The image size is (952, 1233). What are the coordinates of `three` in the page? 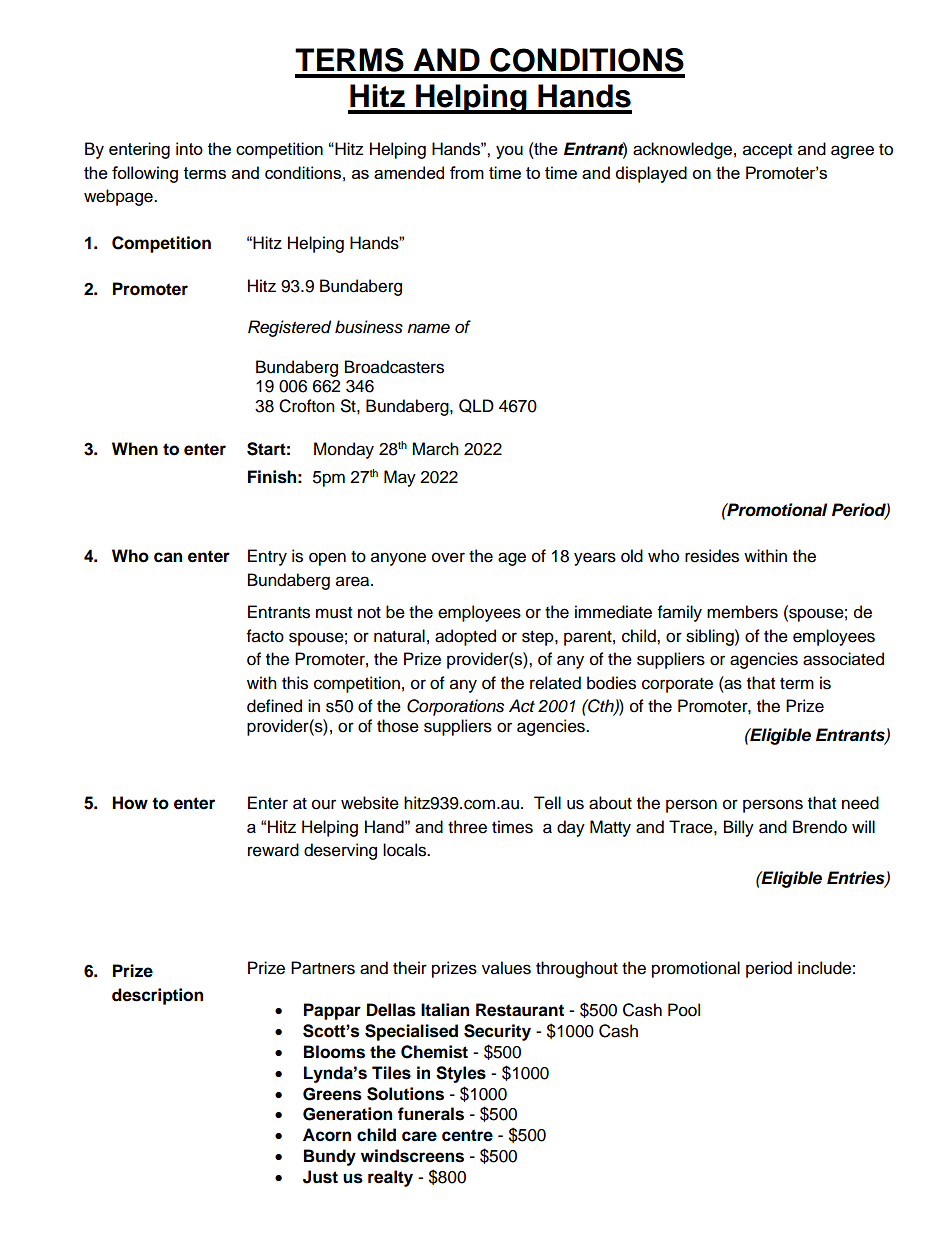 It's located at (467, 827).
